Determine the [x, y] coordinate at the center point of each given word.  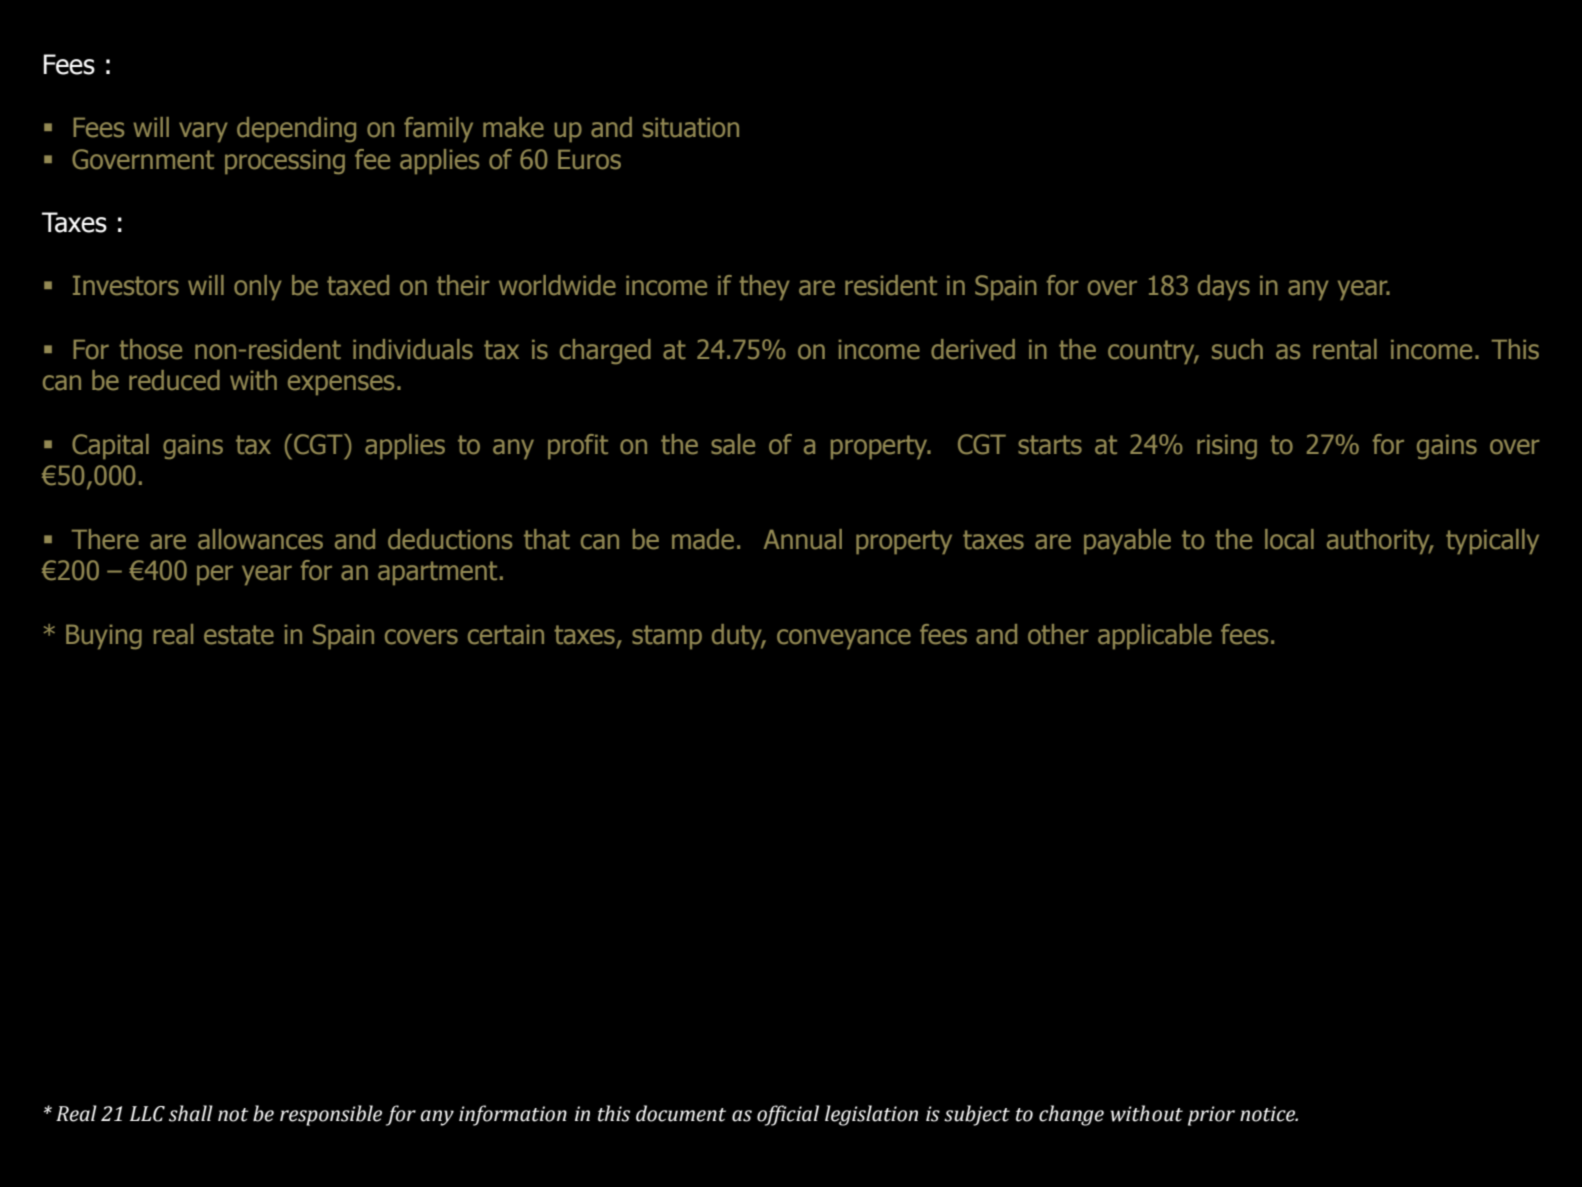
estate [239, 635]
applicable [1155, 637]
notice [1269, 1114]
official [788, 1115]
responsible [331, 1115]
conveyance [844, 639]
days [1224, 287]
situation [691, 127]
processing [285, 161]
